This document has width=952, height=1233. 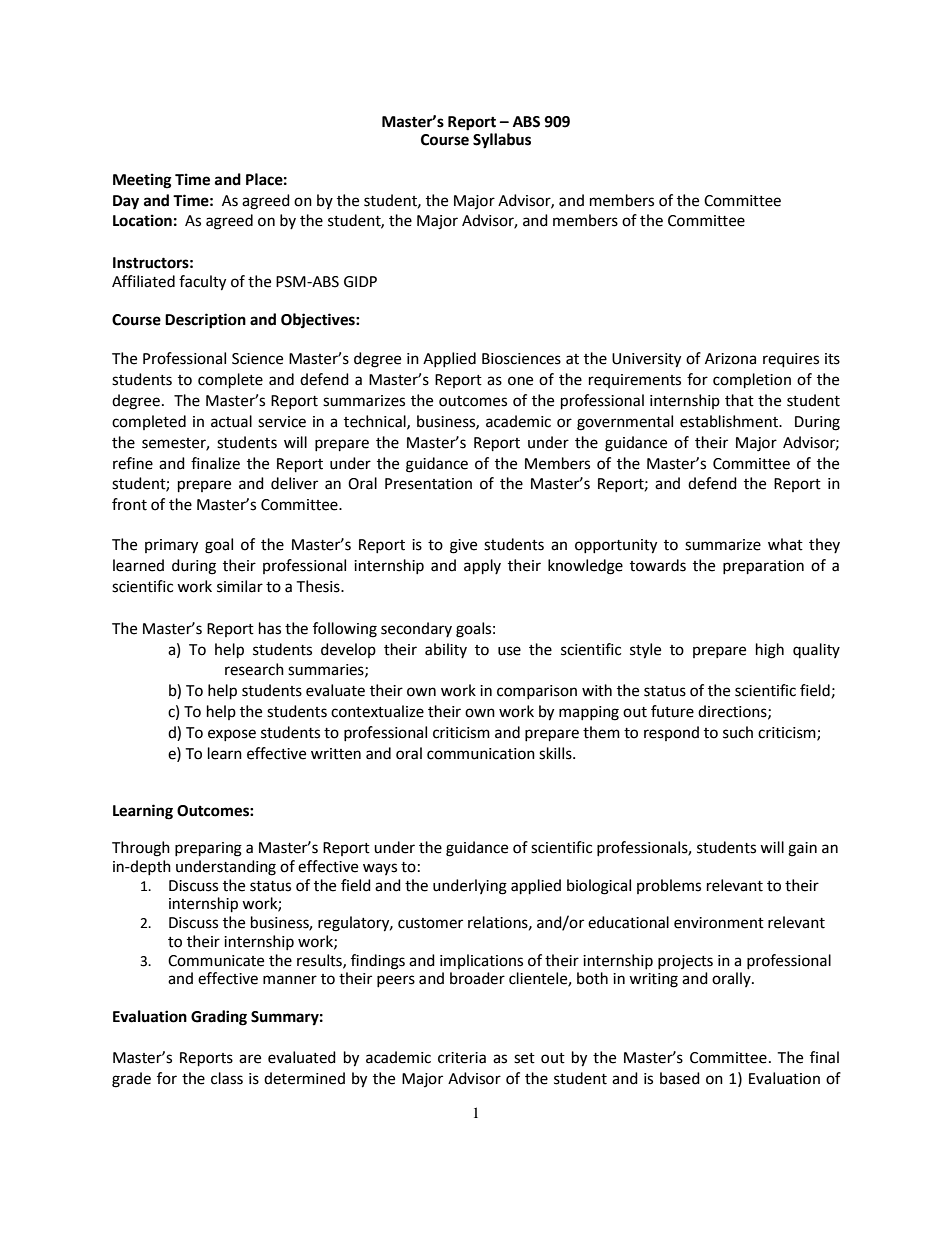 I want to click on such, so click(x=738, y=732).
